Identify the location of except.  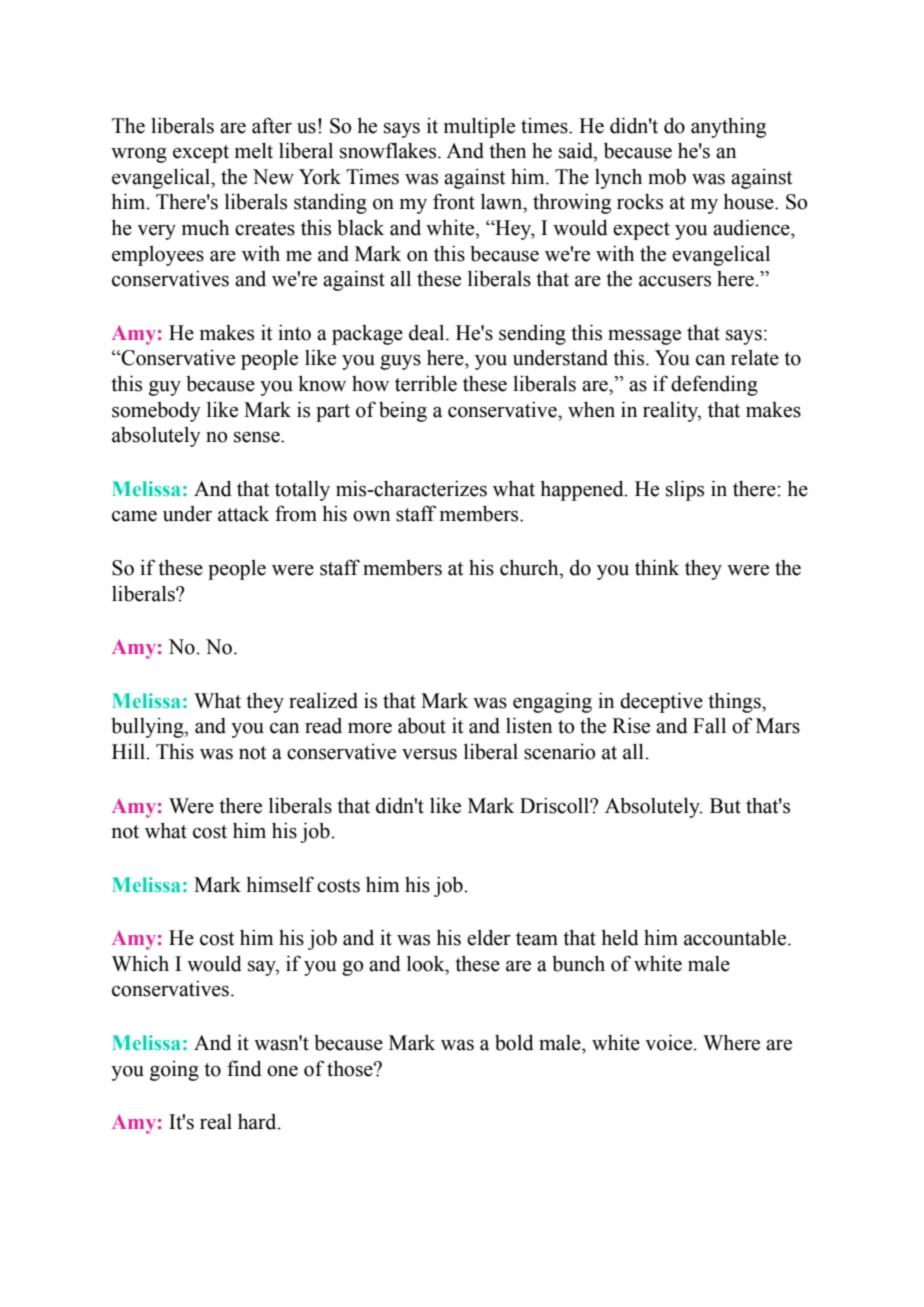
(201, 154).
